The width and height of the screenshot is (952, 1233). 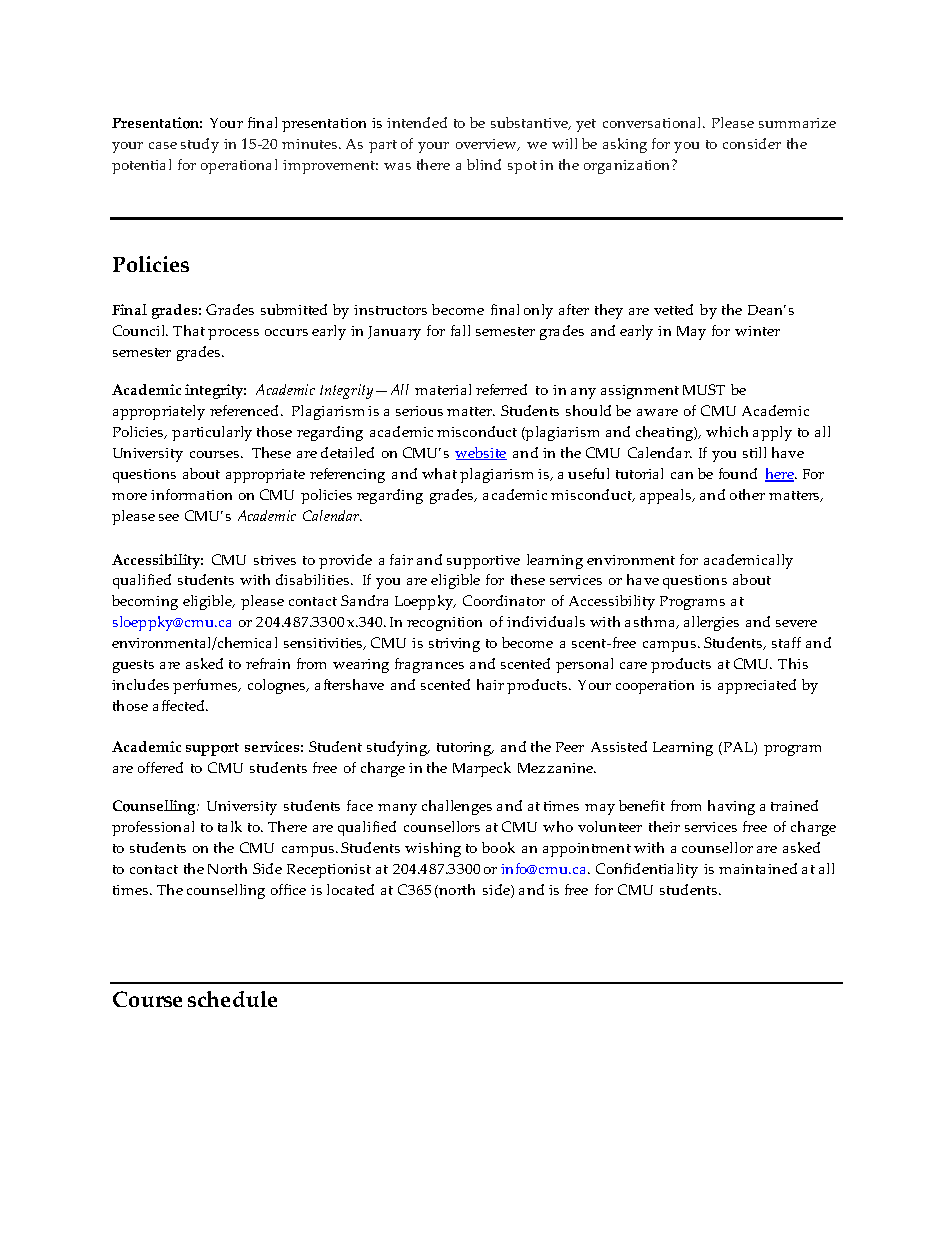 What do you see at coordinates (206, 686) in the screenshot?
I see `perfumes` at bounding box center [206, 686].
